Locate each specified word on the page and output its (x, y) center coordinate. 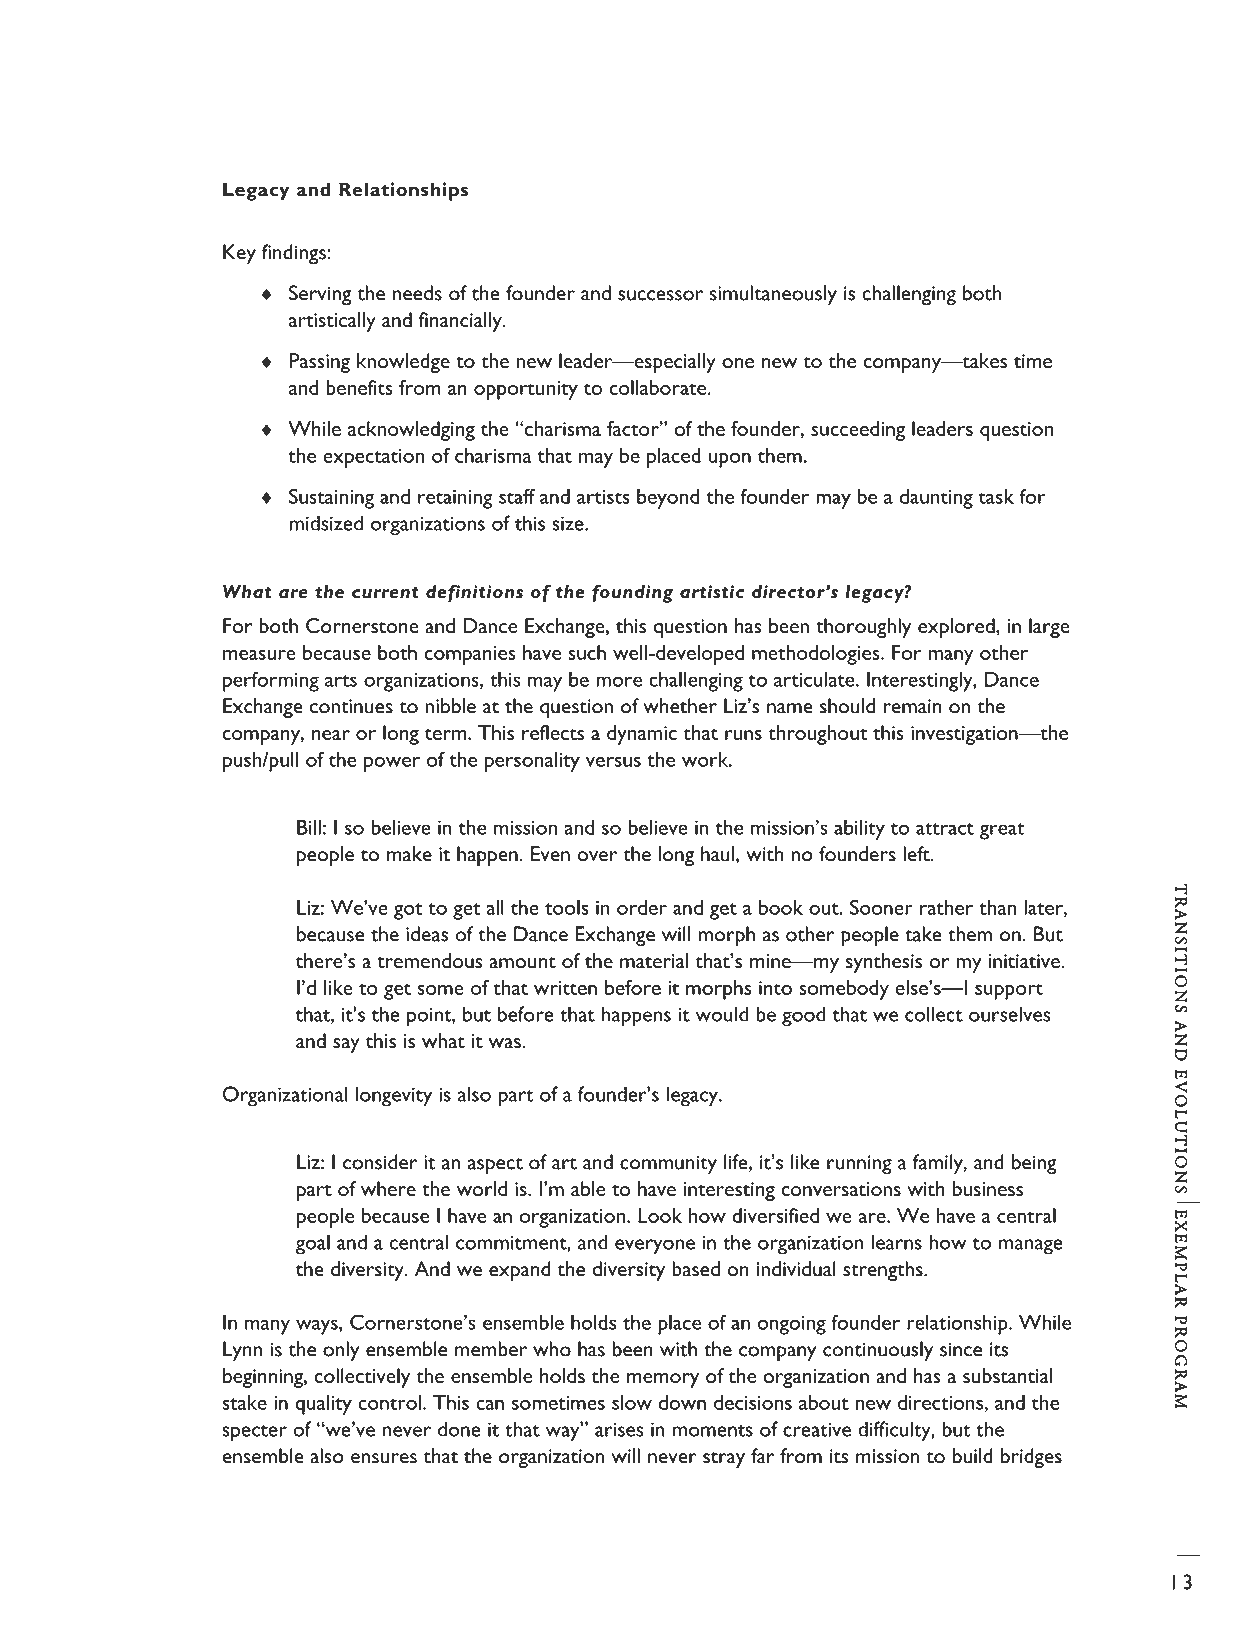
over (597, 856)
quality (323, 1405)
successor (660, 295)
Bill (309, 827)
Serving (320, 295)
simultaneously (773, 295)
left (917, 854)
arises (619, 1429)
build (973, 1456)
